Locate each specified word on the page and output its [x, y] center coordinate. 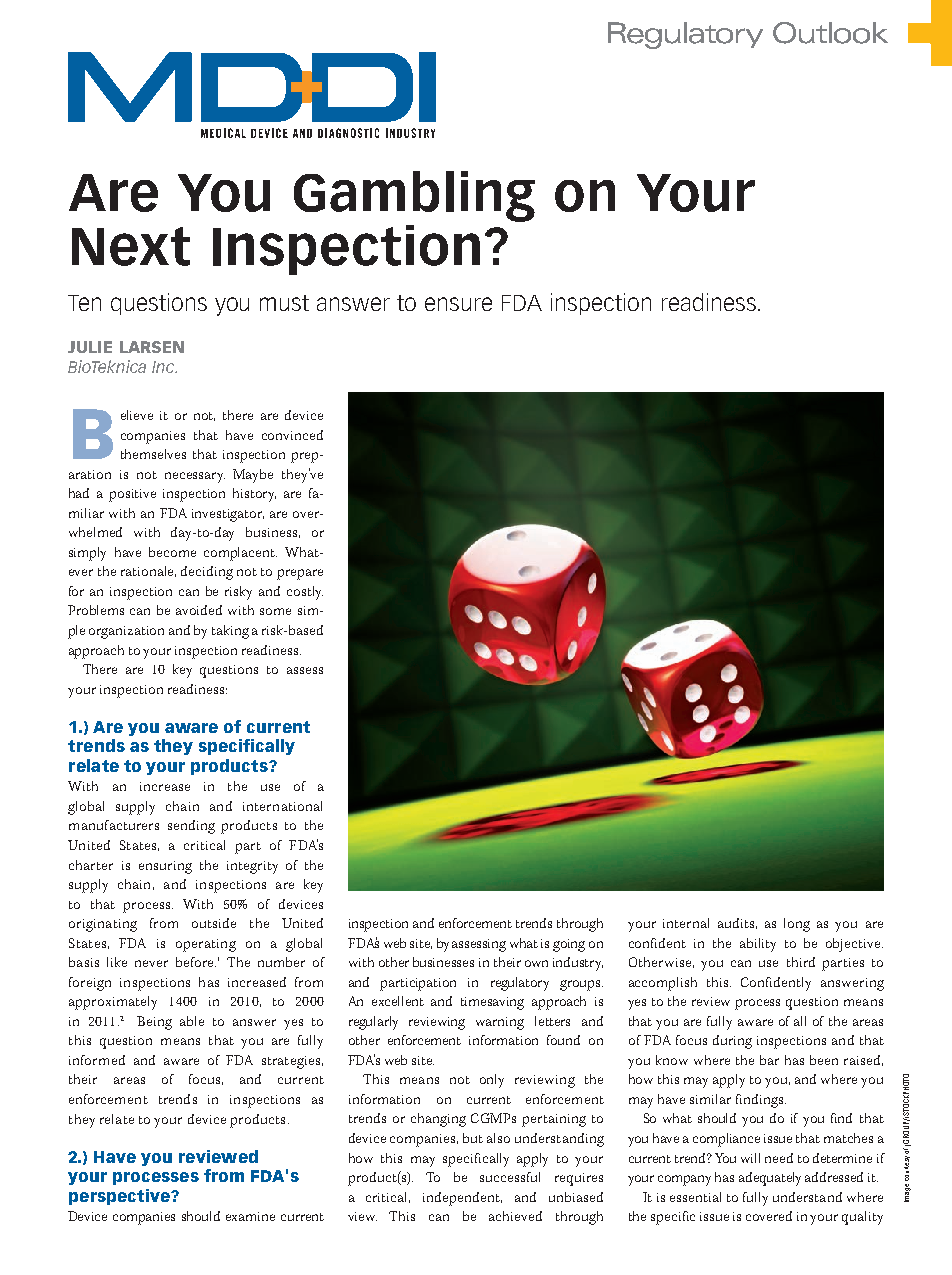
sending [191, 827]
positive [132, 495]
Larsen [152, 347]
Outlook [830, 33]
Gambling [414, 196]
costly [305, 593]
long [797, 925]
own [536, 963]
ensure [458, 304]
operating [206, 945]
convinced [292, 435]
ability [758, 945]
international [282, 806]
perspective [120, 1197]
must [284, 303]
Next [131, 246]
